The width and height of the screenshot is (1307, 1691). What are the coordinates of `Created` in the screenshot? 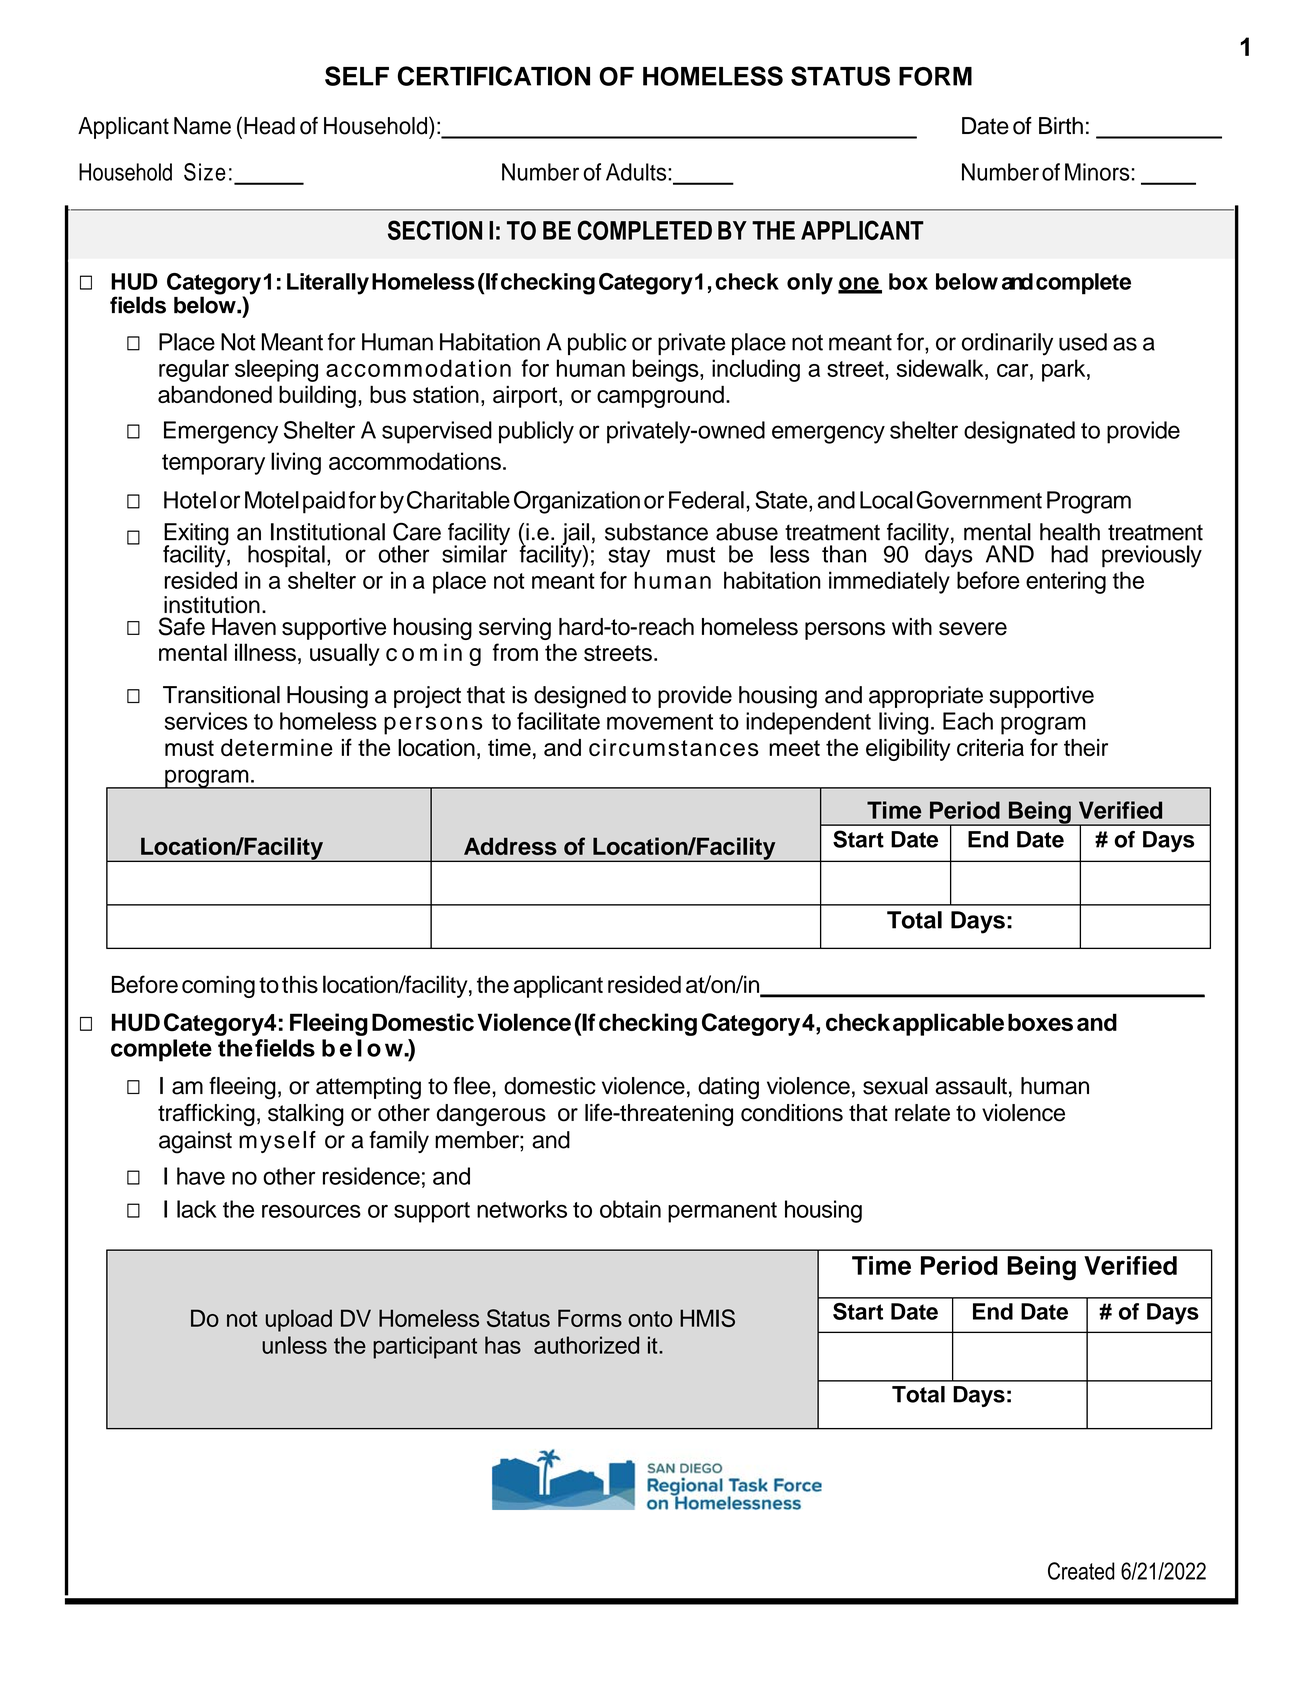 It's located at (1081, 1571).
